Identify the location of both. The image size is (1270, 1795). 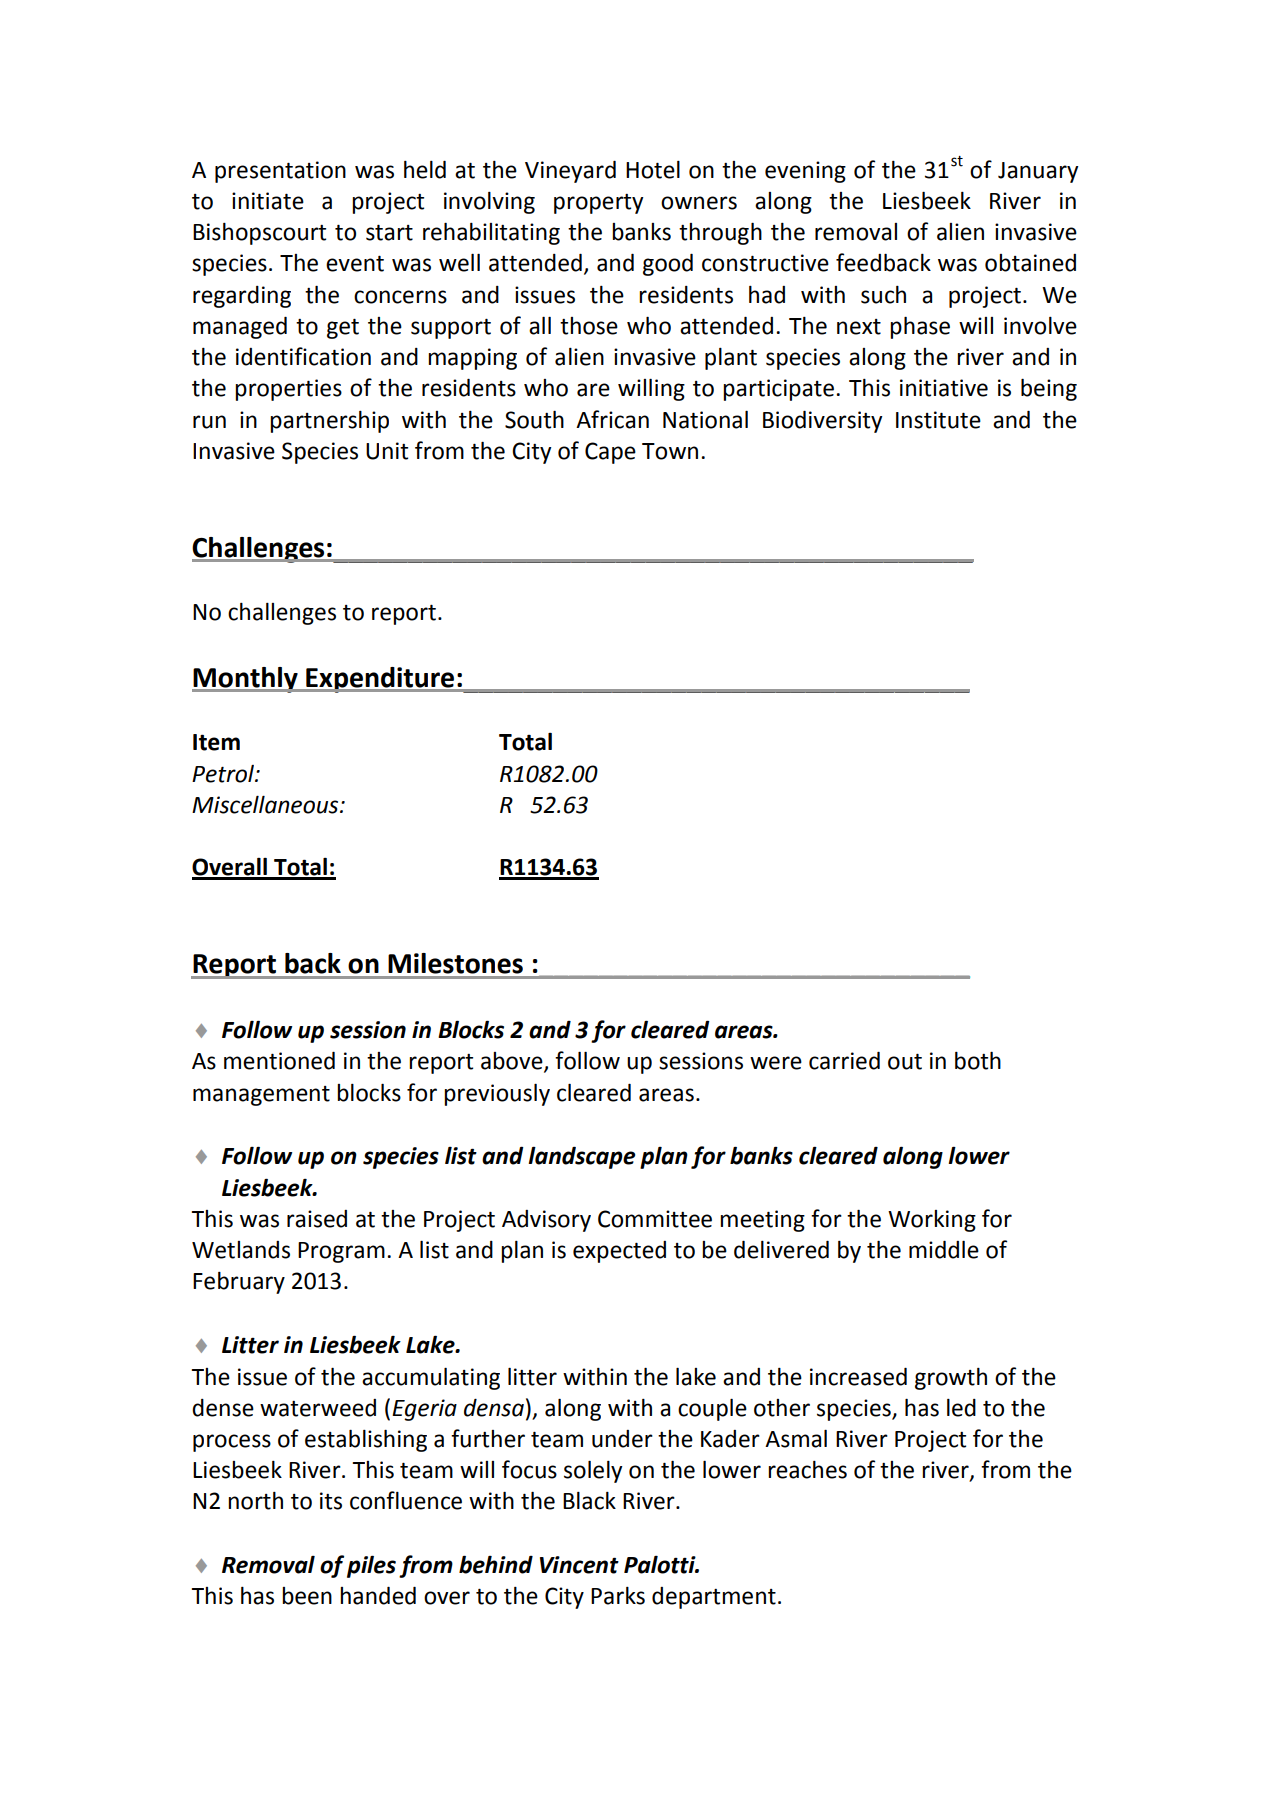
(978, 1061).
